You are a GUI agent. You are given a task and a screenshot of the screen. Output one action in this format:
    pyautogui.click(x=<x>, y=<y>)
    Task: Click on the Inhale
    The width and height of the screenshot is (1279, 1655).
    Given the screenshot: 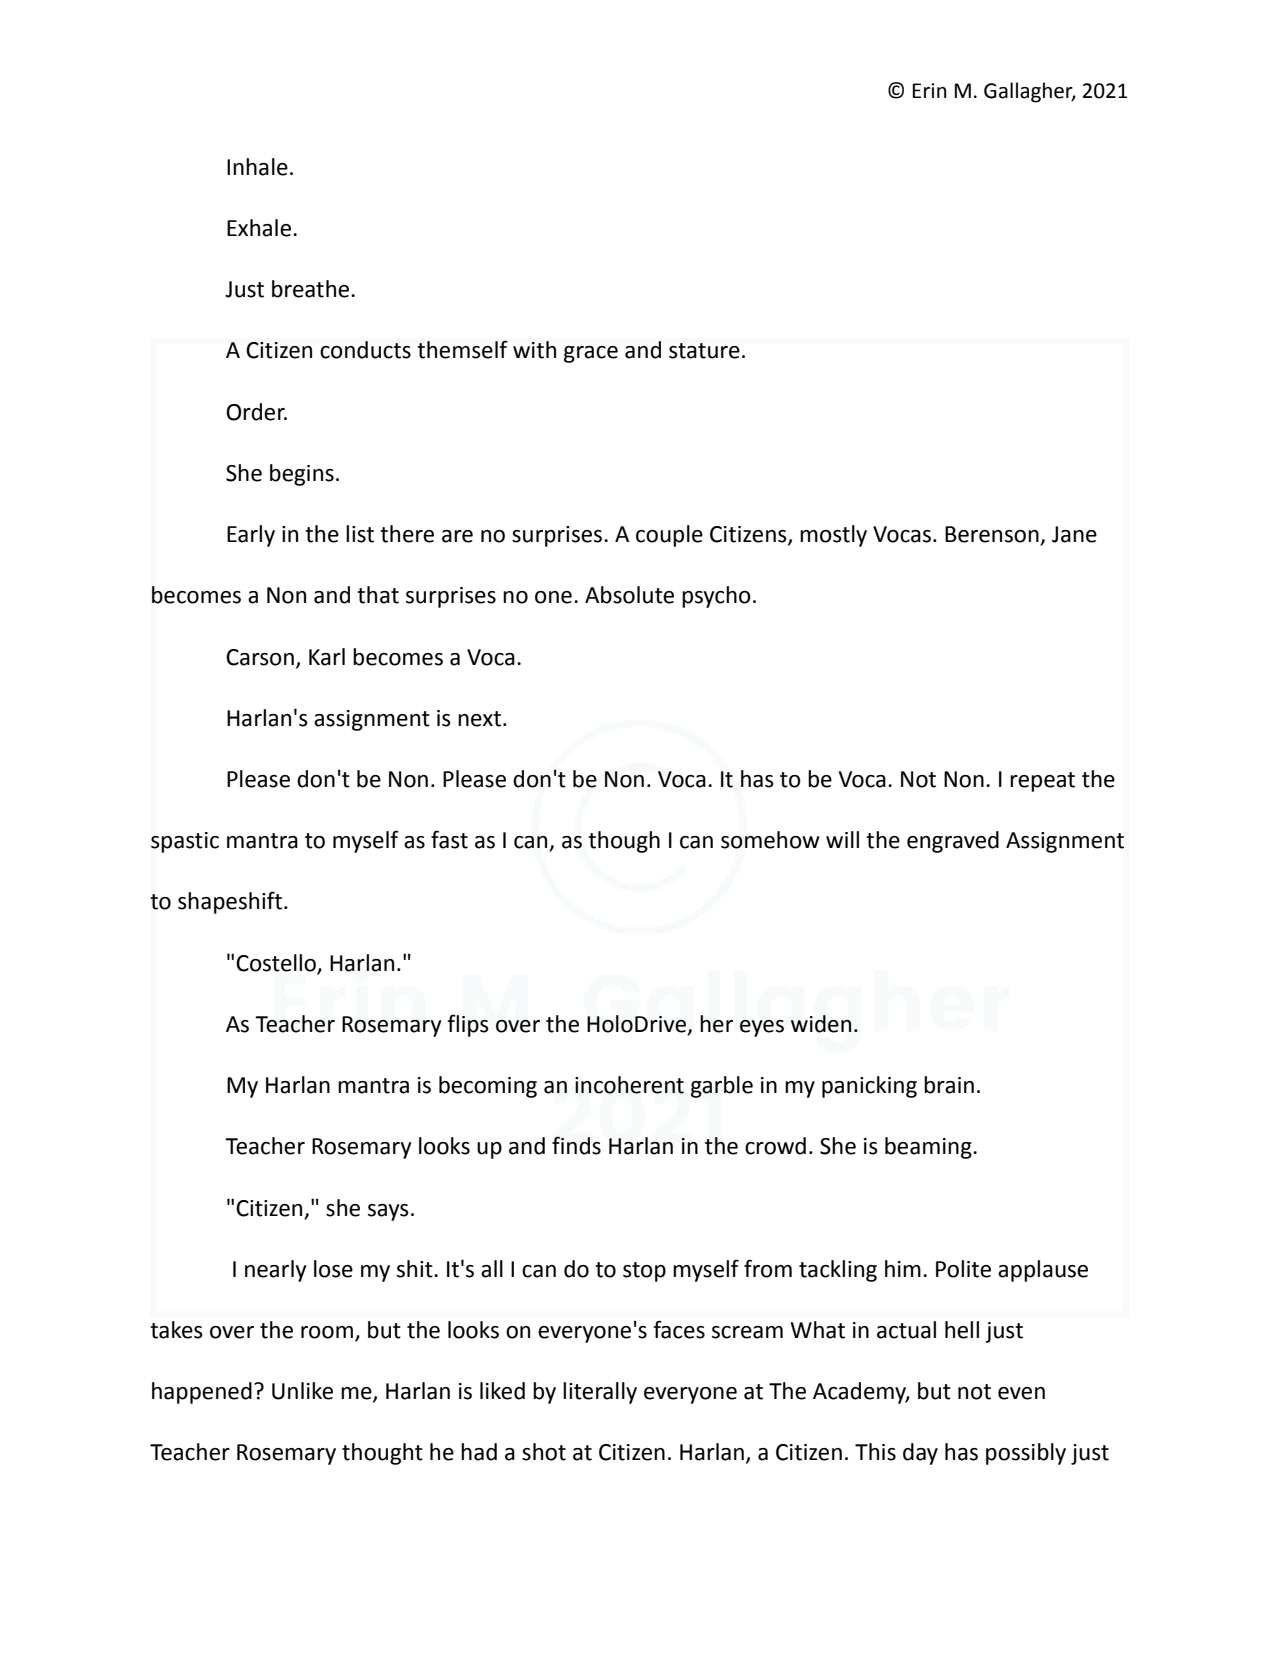 What is the action you would take?
    pyautogui.click(x=257, y=167)
